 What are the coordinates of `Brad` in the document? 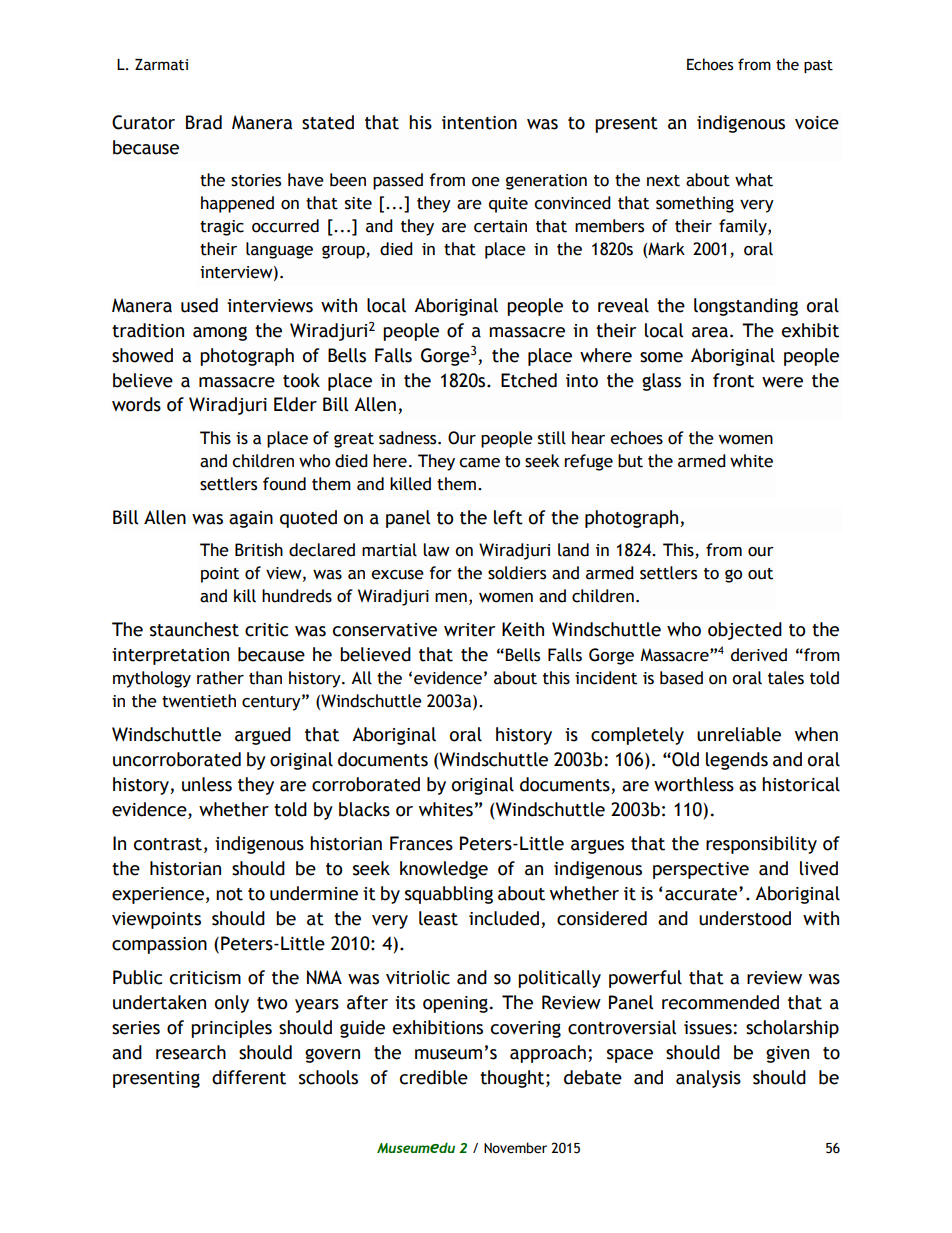 It's located at (204, 122).
